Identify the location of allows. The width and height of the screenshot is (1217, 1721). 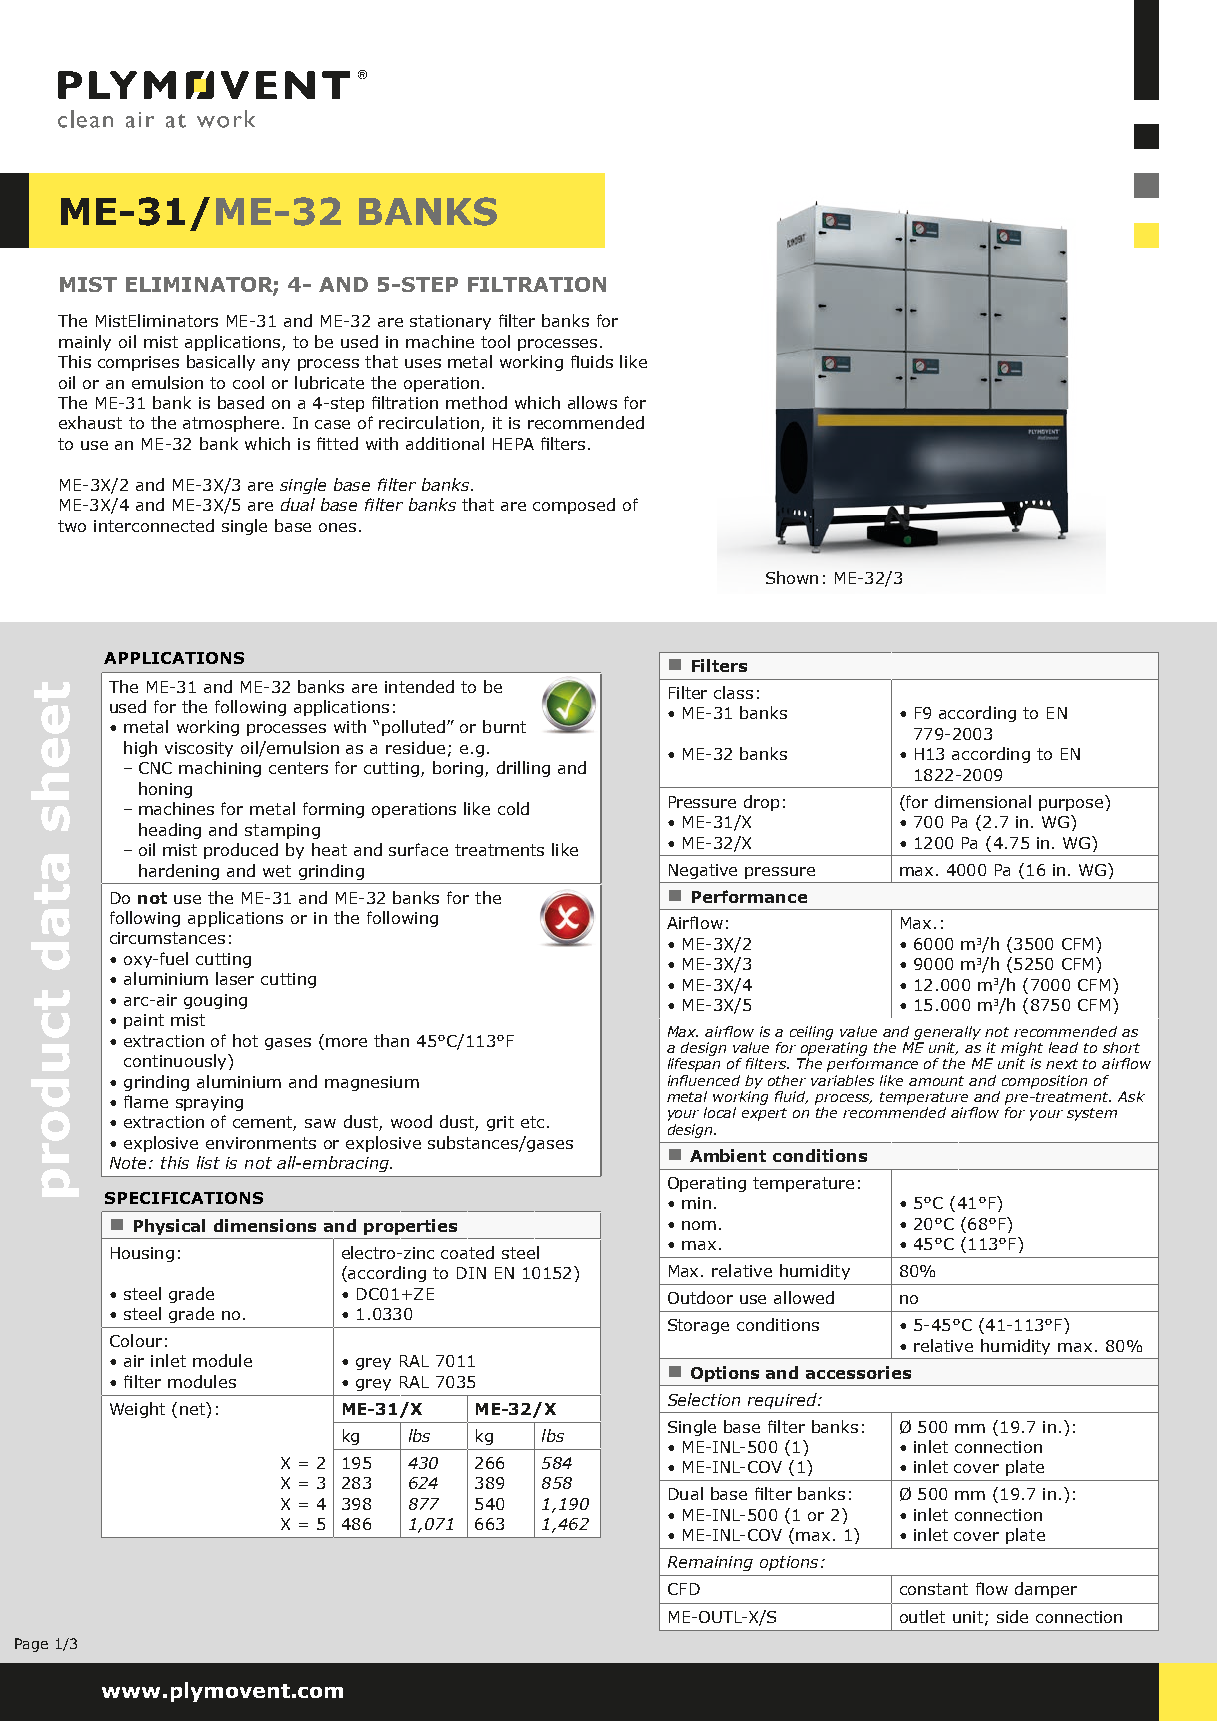
(592, 402).
